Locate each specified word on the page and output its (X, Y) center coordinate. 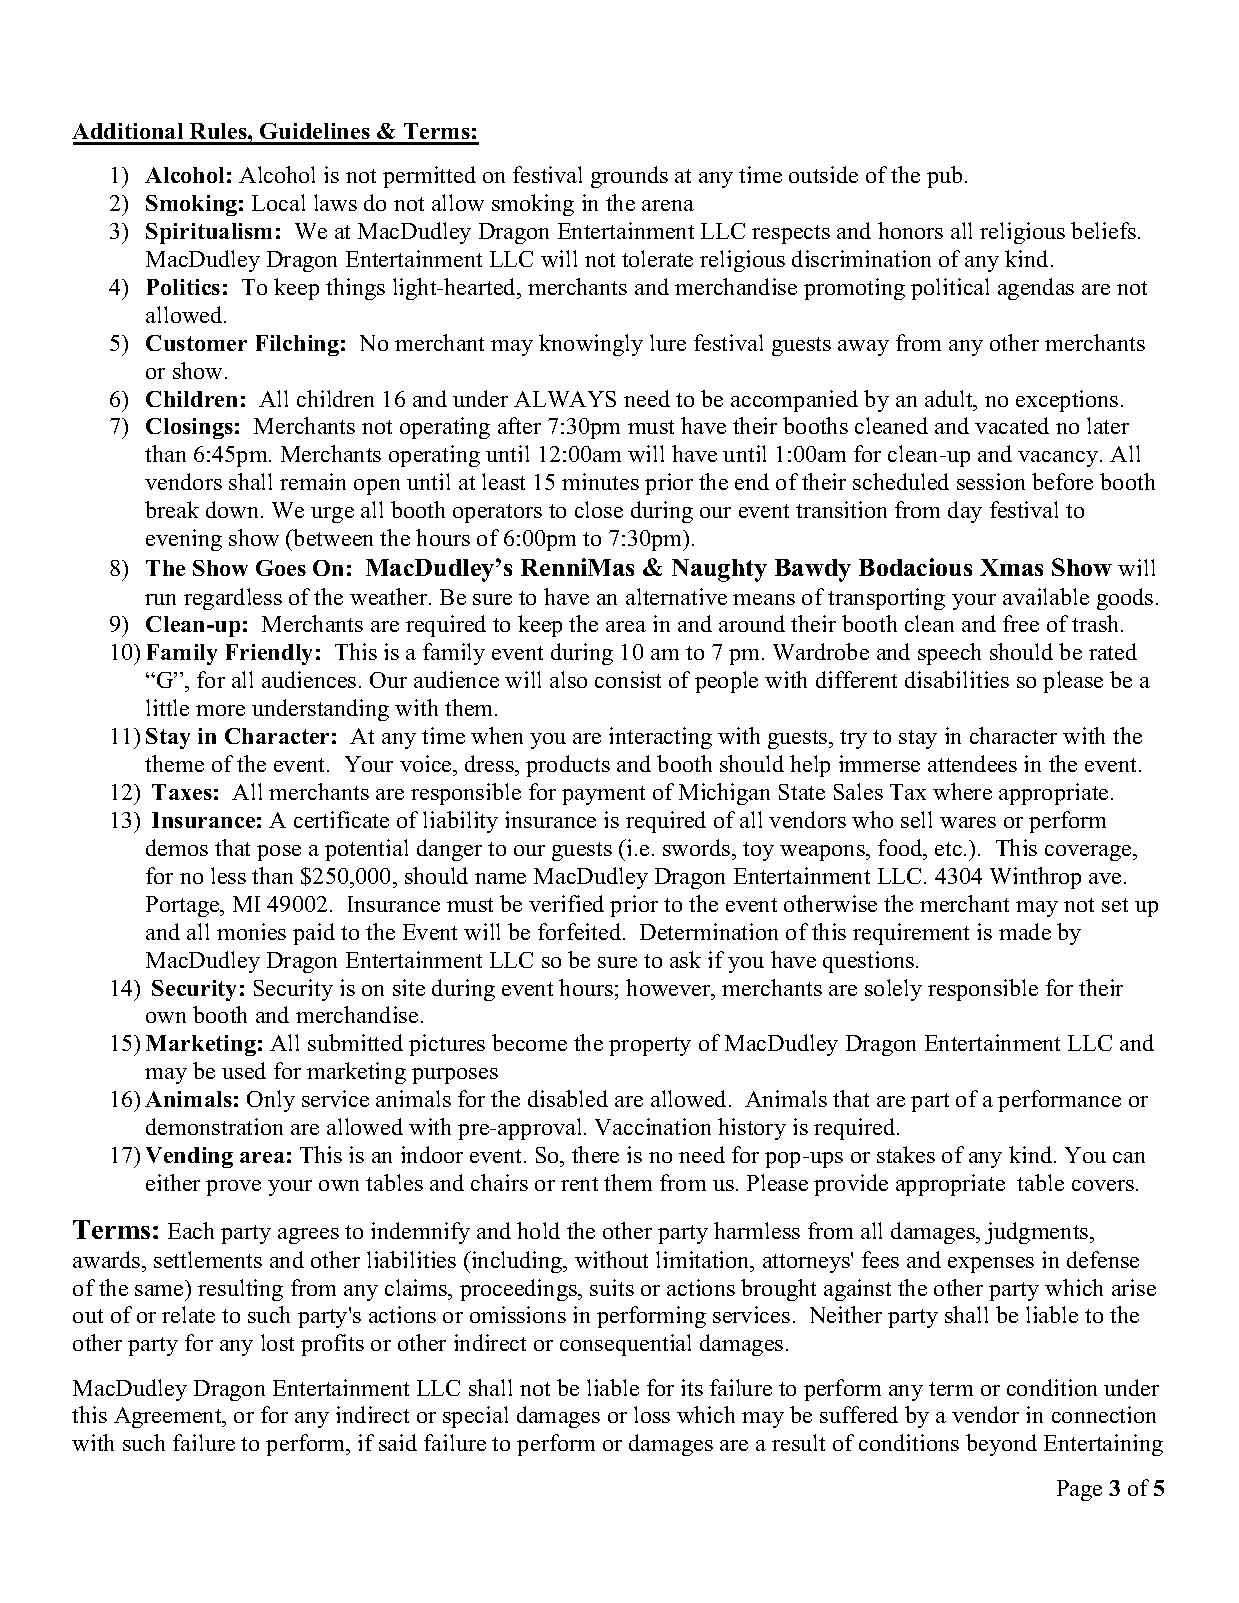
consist (628, 679)
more (220, 710)
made (1025, 931)
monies (251, 931)
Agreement (169, 1417)
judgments (1038, 1233)
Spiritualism (209, 233)
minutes (600, 481)
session (991, 481)
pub (944, 177)
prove (233, 1188)
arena (668, 205)
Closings (189, 428)
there (595, 1154)
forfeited (581, 931)
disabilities (957, 679)
